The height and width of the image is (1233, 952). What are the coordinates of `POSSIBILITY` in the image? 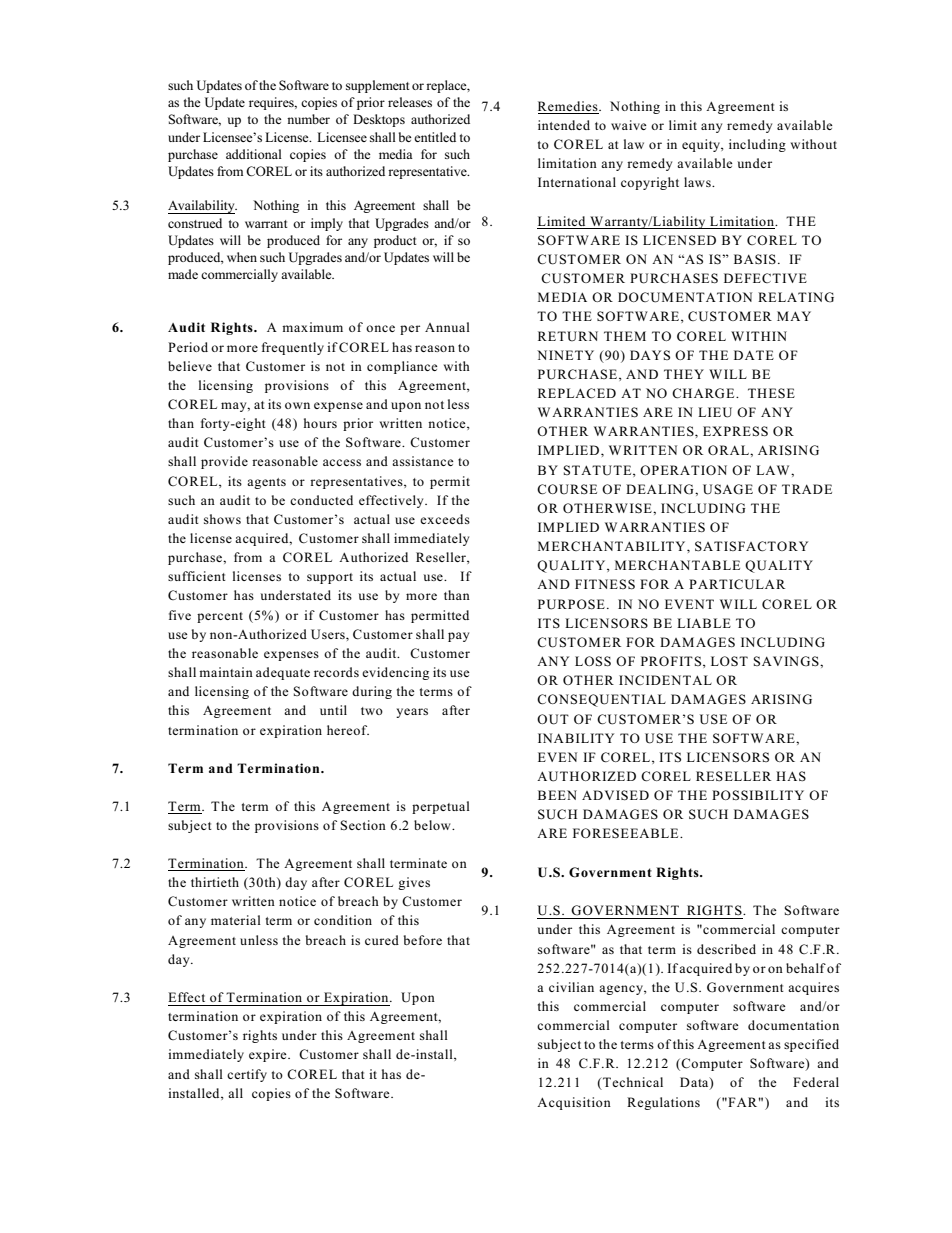 It's located at (758, 795).
